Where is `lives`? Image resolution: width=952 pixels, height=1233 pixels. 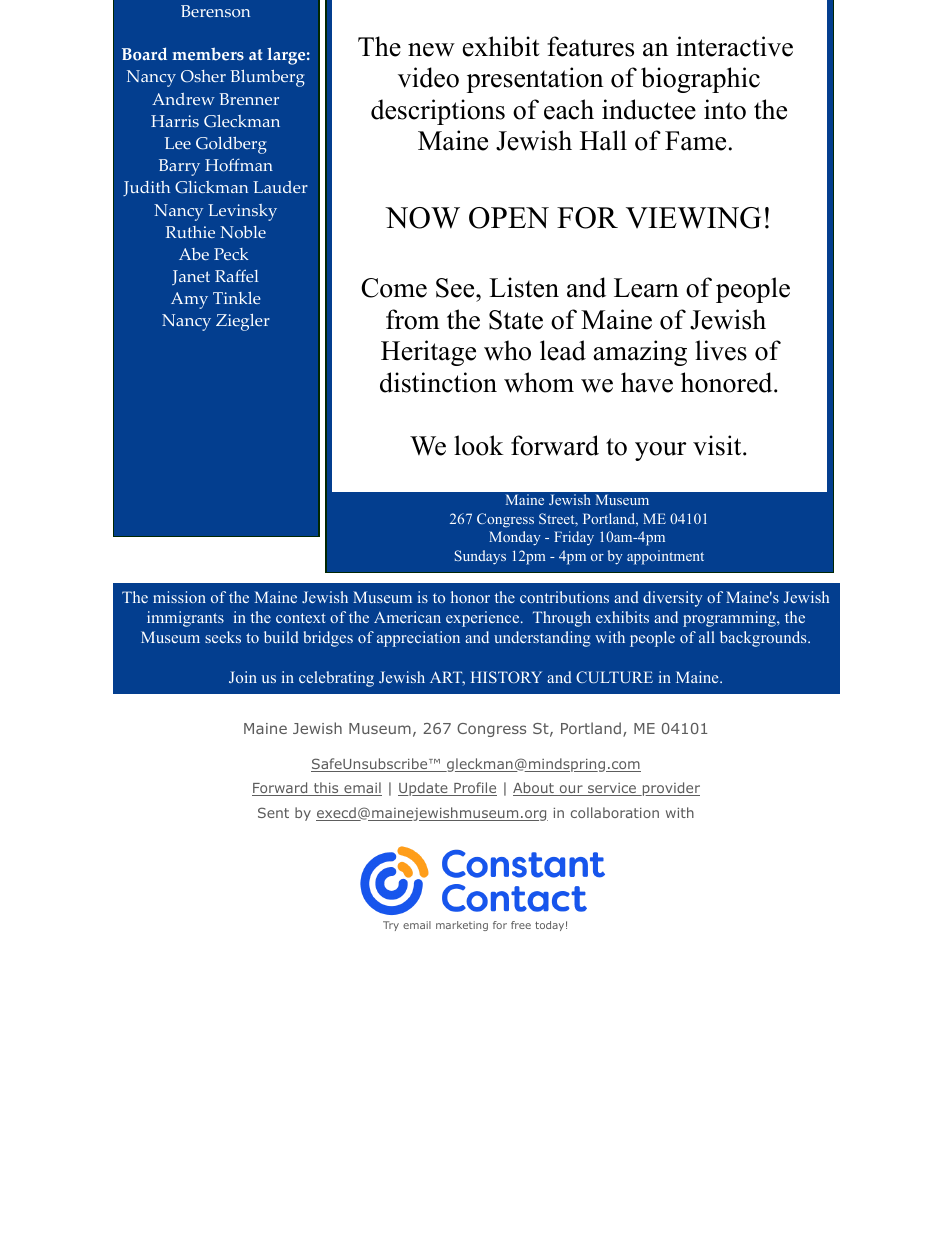 lives is located at coordinates (721, 350).
